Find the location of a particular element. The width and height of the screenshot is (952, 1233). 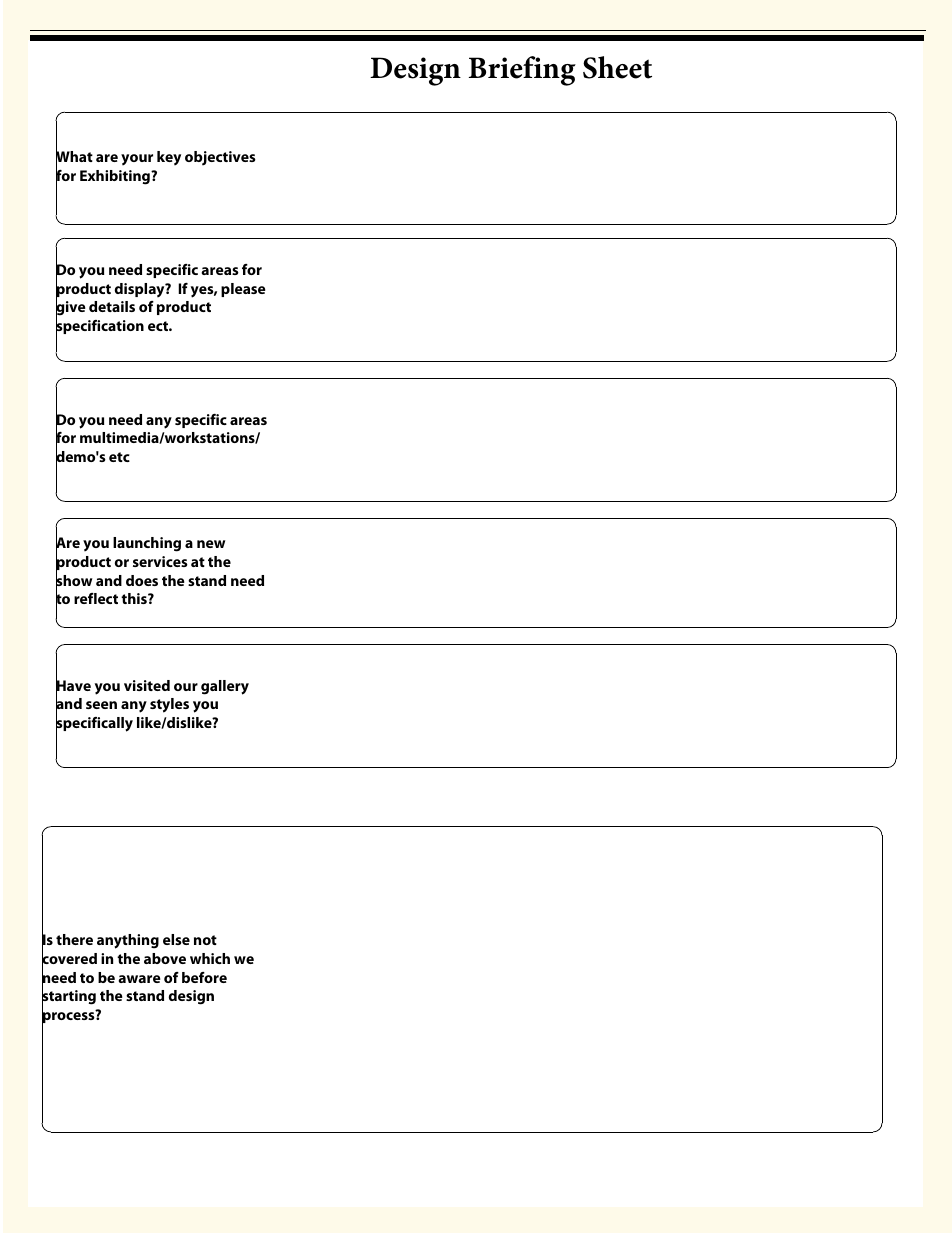

aware is located at coordinates (139, 979).
